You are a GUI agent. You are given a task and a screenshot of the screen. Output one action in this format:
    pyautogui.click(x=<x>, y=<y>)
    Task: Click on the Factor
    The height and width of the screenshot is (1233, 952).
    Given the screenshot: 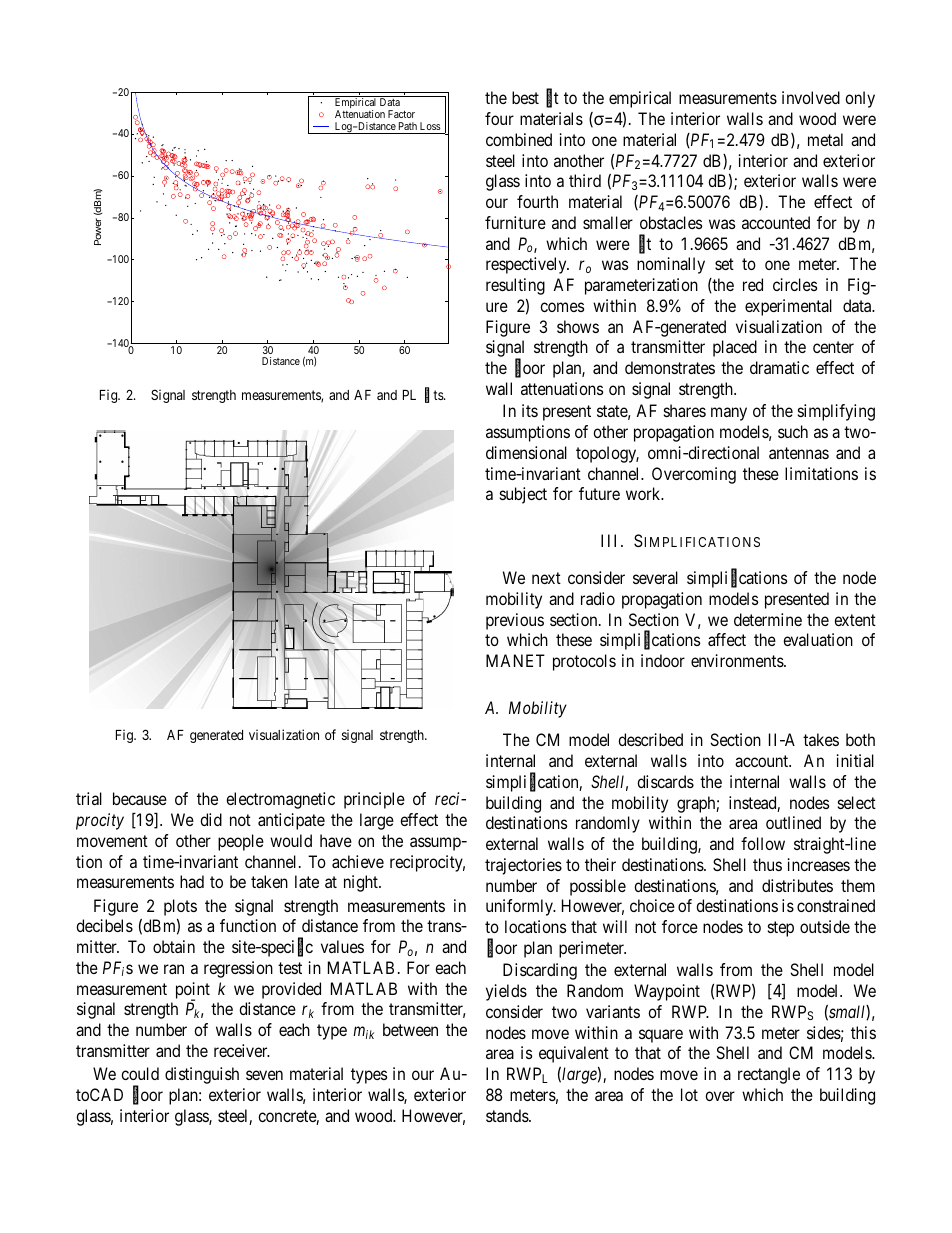 What is the action you would take?
    pyautogui.click(x=401, y=114)
